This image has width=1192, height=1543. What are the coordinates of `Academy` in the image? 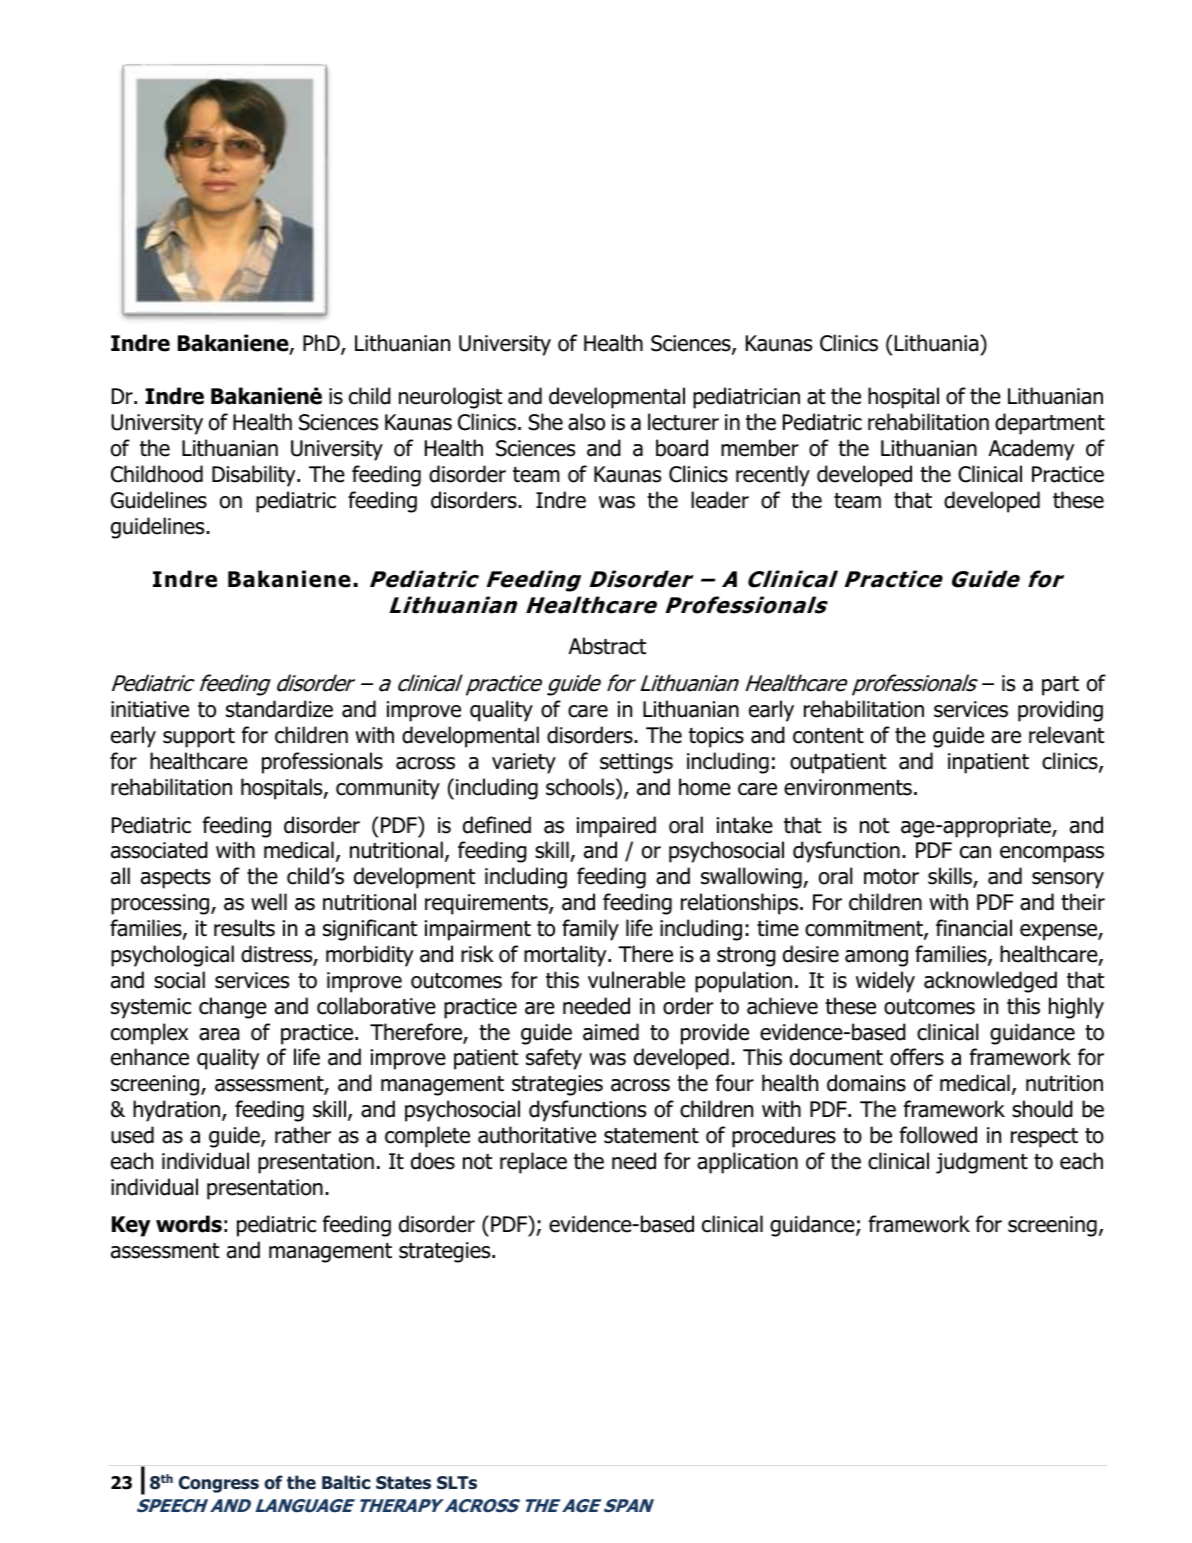 It's located at (1031, 450).
